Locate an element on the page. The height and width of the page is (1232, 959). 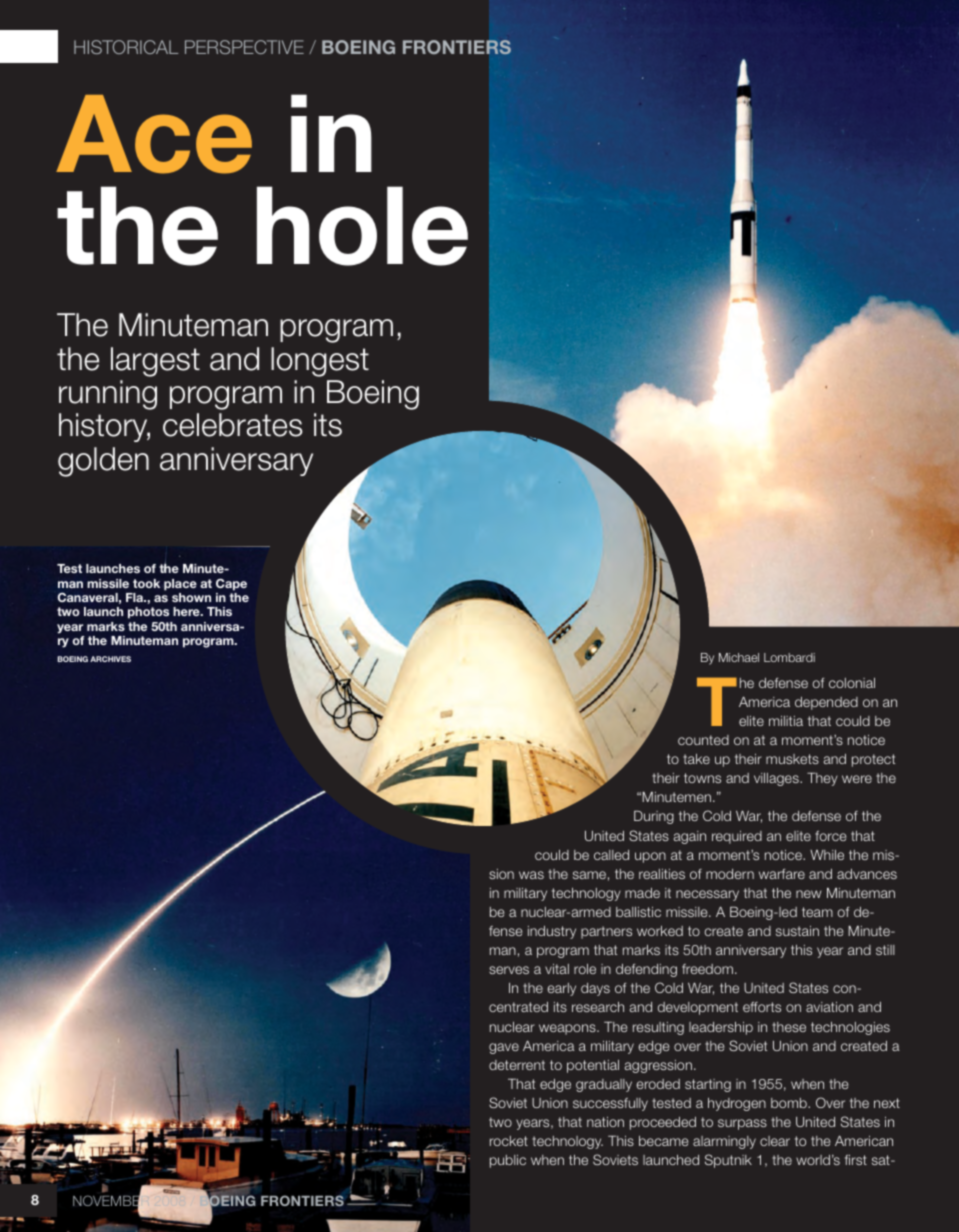
hole is located at coordinates (362, 226).
